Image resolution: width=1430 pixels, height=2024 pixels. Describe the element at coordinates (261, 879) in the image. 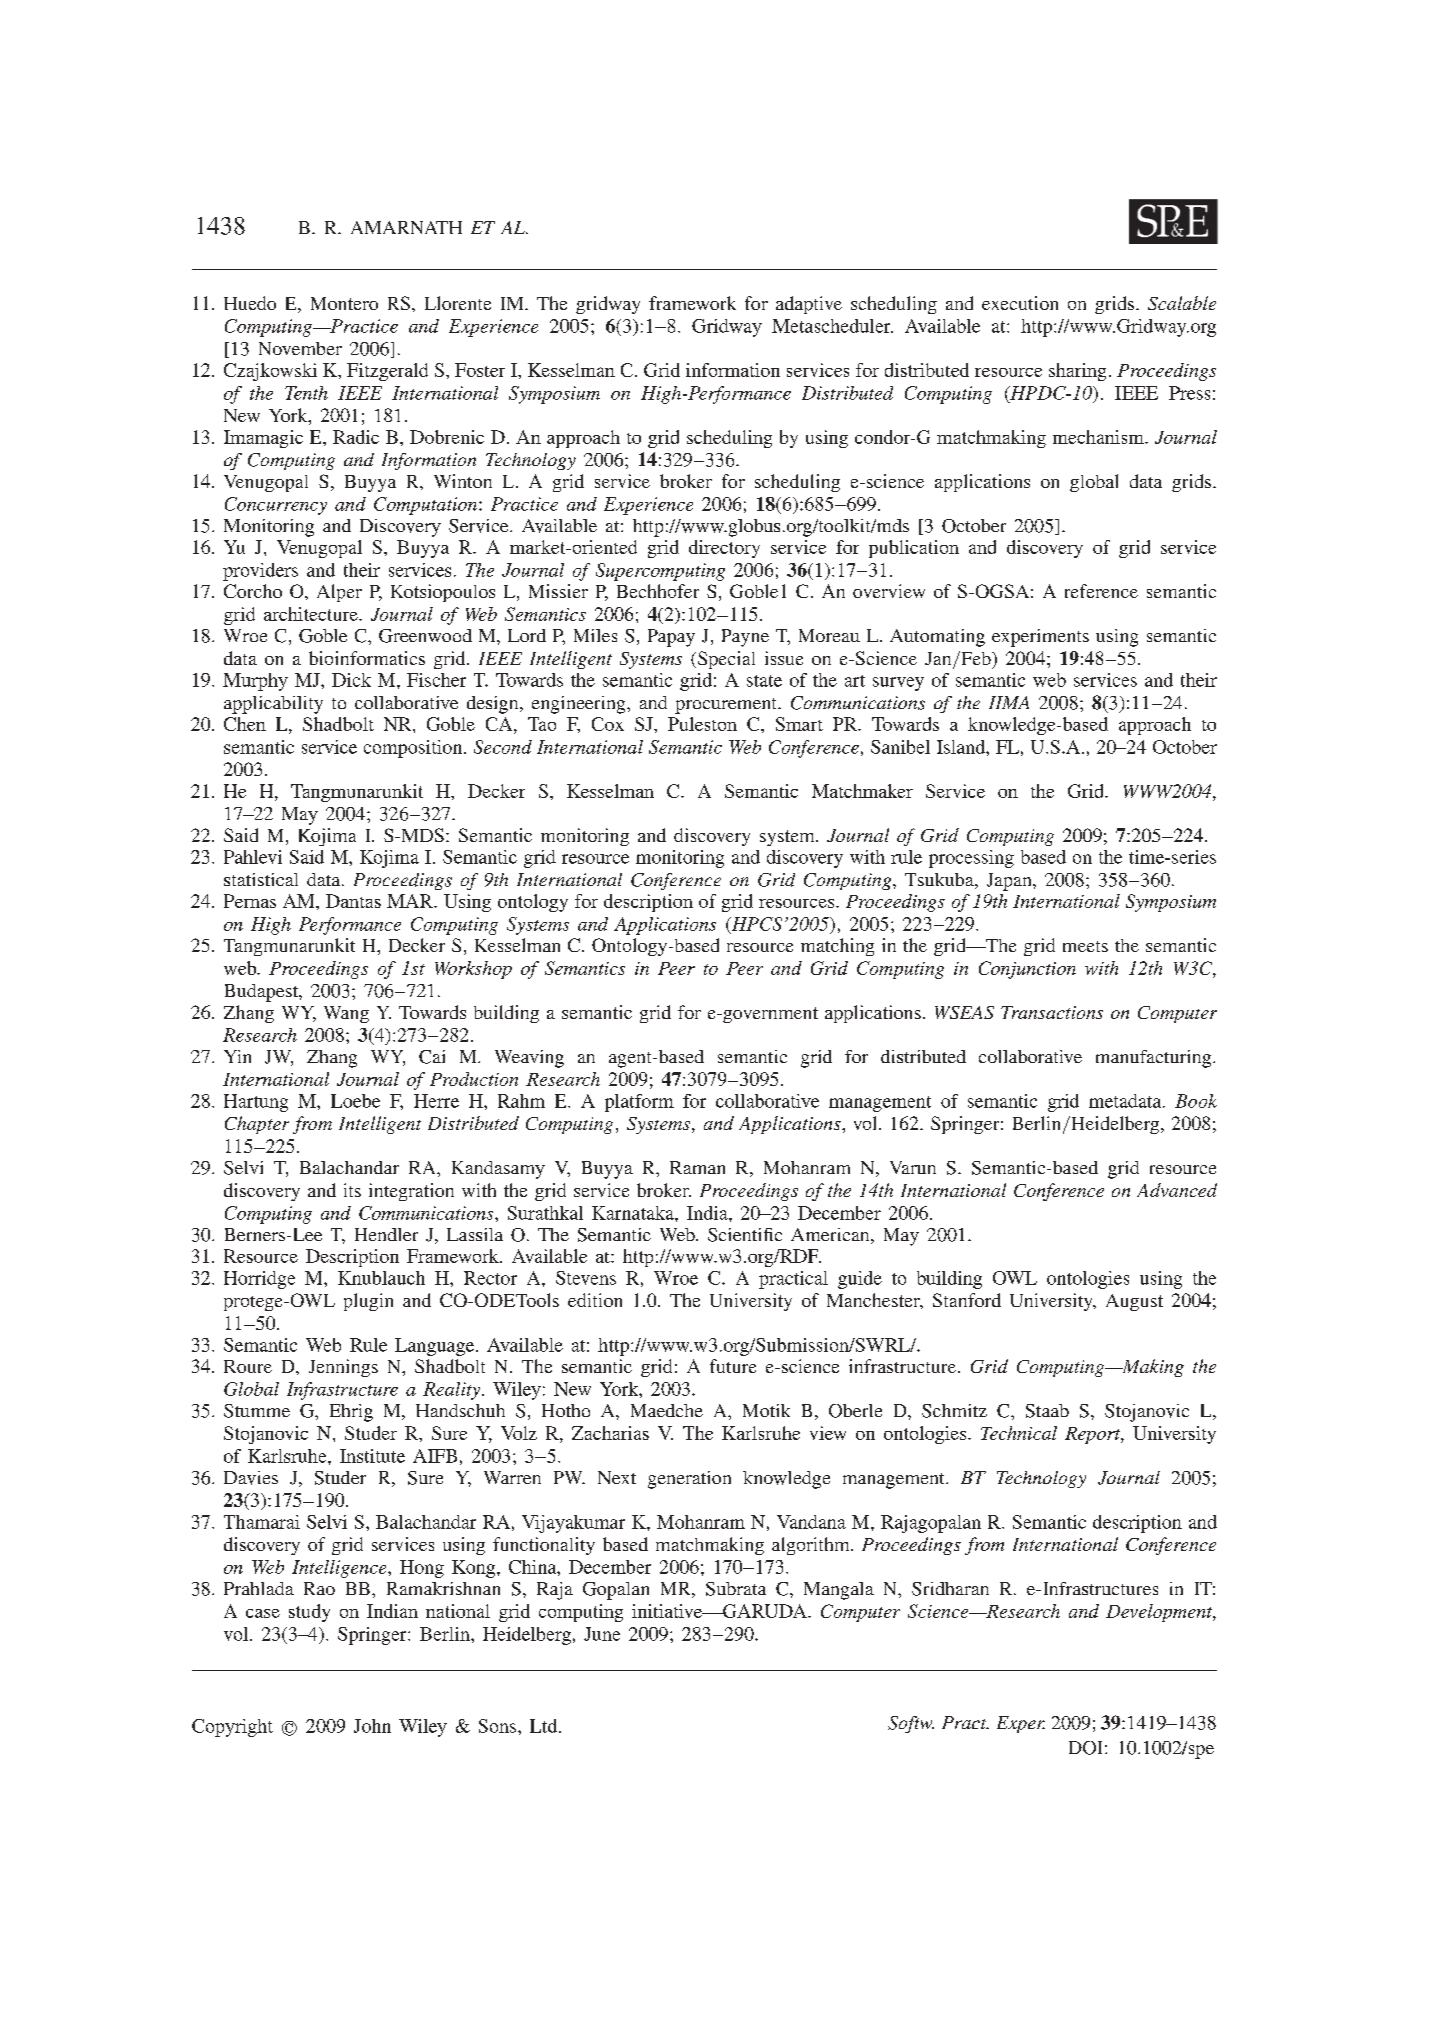

I see `statistical` at that location.
